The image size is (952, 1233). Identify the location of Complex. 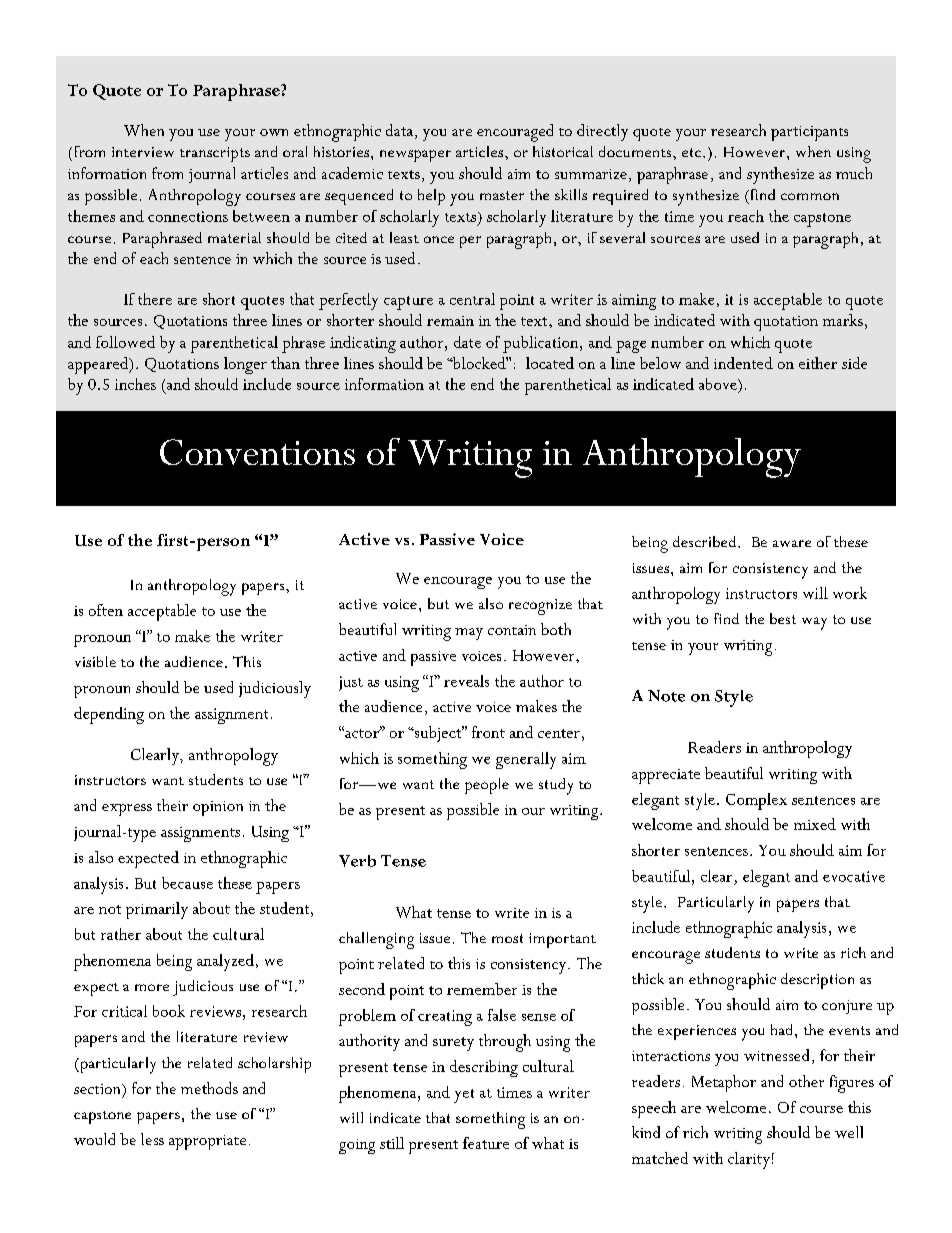
(756, 801).
